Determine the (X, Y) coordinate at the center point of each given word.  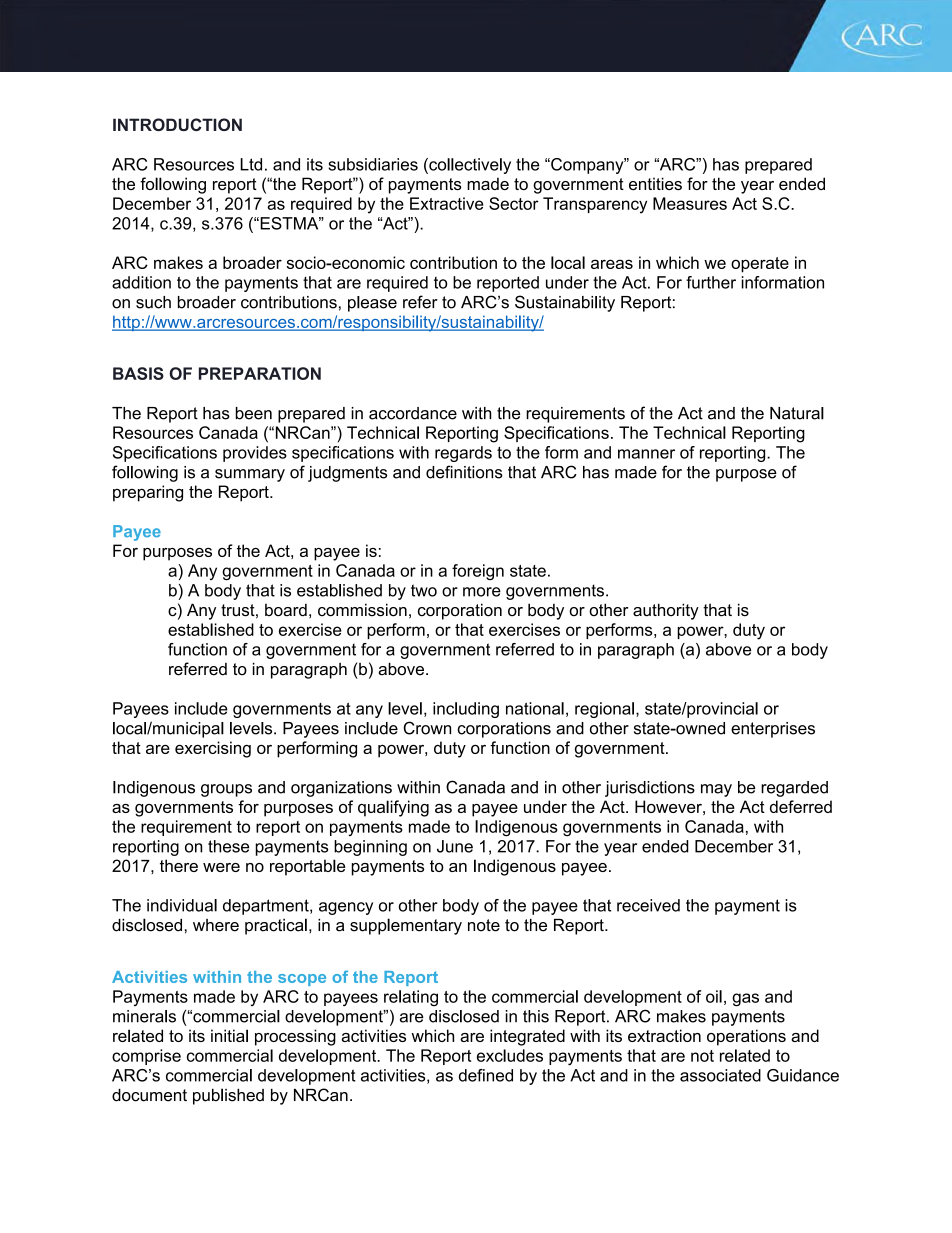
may (716, 790)
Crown (427, 728)
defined (486, 1075)
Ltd (251, 164)
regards (463, 454)
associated (720, 1075)
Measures (690, 203)
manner (646, 454)
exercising (213, 749)
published (228, 1096)
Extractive (447, 203)
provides (255, 454)
